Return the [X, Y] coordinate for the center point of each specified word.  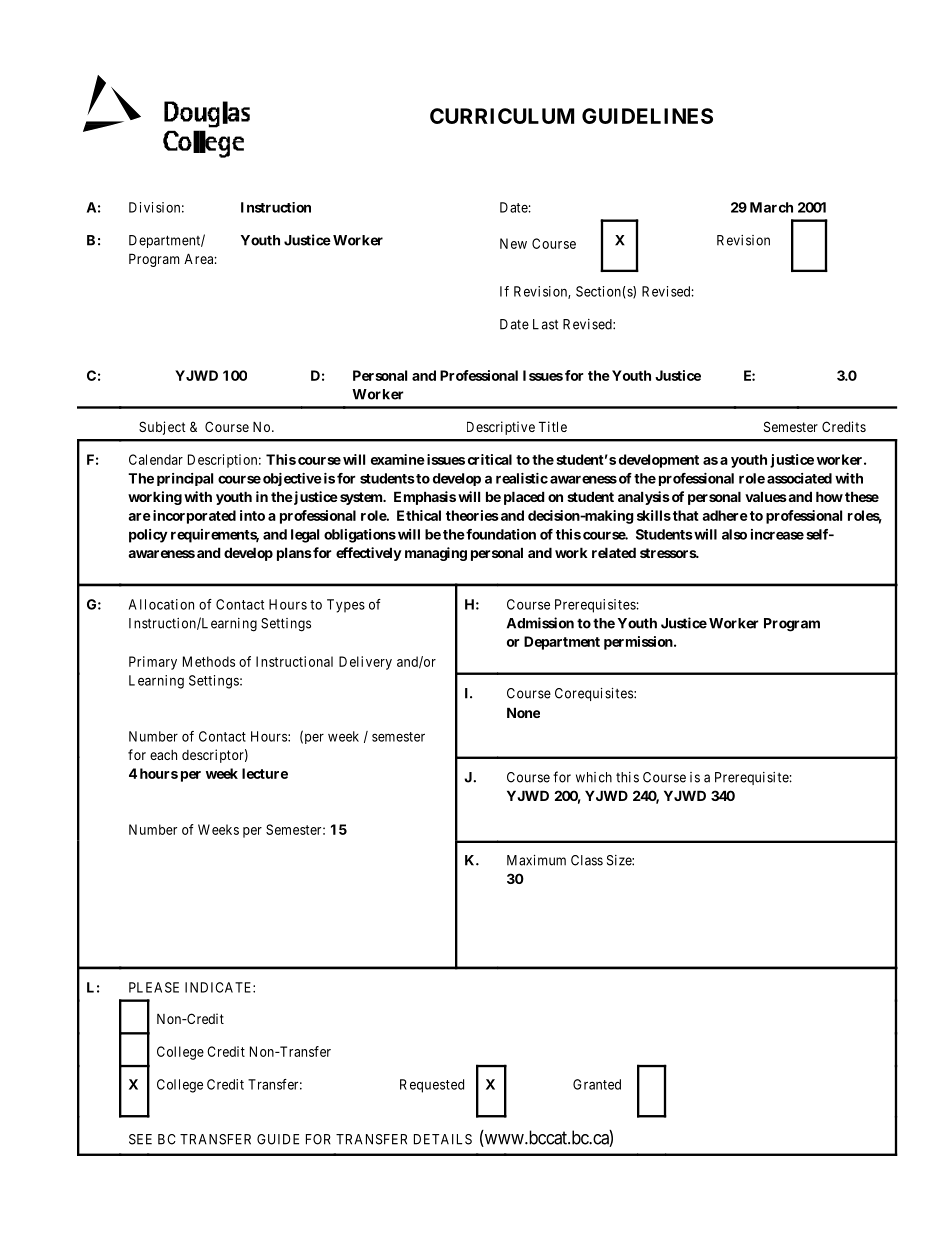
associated [799, 478]
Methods [209, 661]
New [513, 243]
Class [587, 860]
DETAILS [443, 1139]
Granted [597, 1084]
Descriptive [501, 428]
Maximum [536, 860]
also [734, 534]
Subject [162, 428]
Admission [540, 623]
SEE [140, 1139]
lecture [265, 773]
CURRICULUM [502, 116]
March [771, 207]
